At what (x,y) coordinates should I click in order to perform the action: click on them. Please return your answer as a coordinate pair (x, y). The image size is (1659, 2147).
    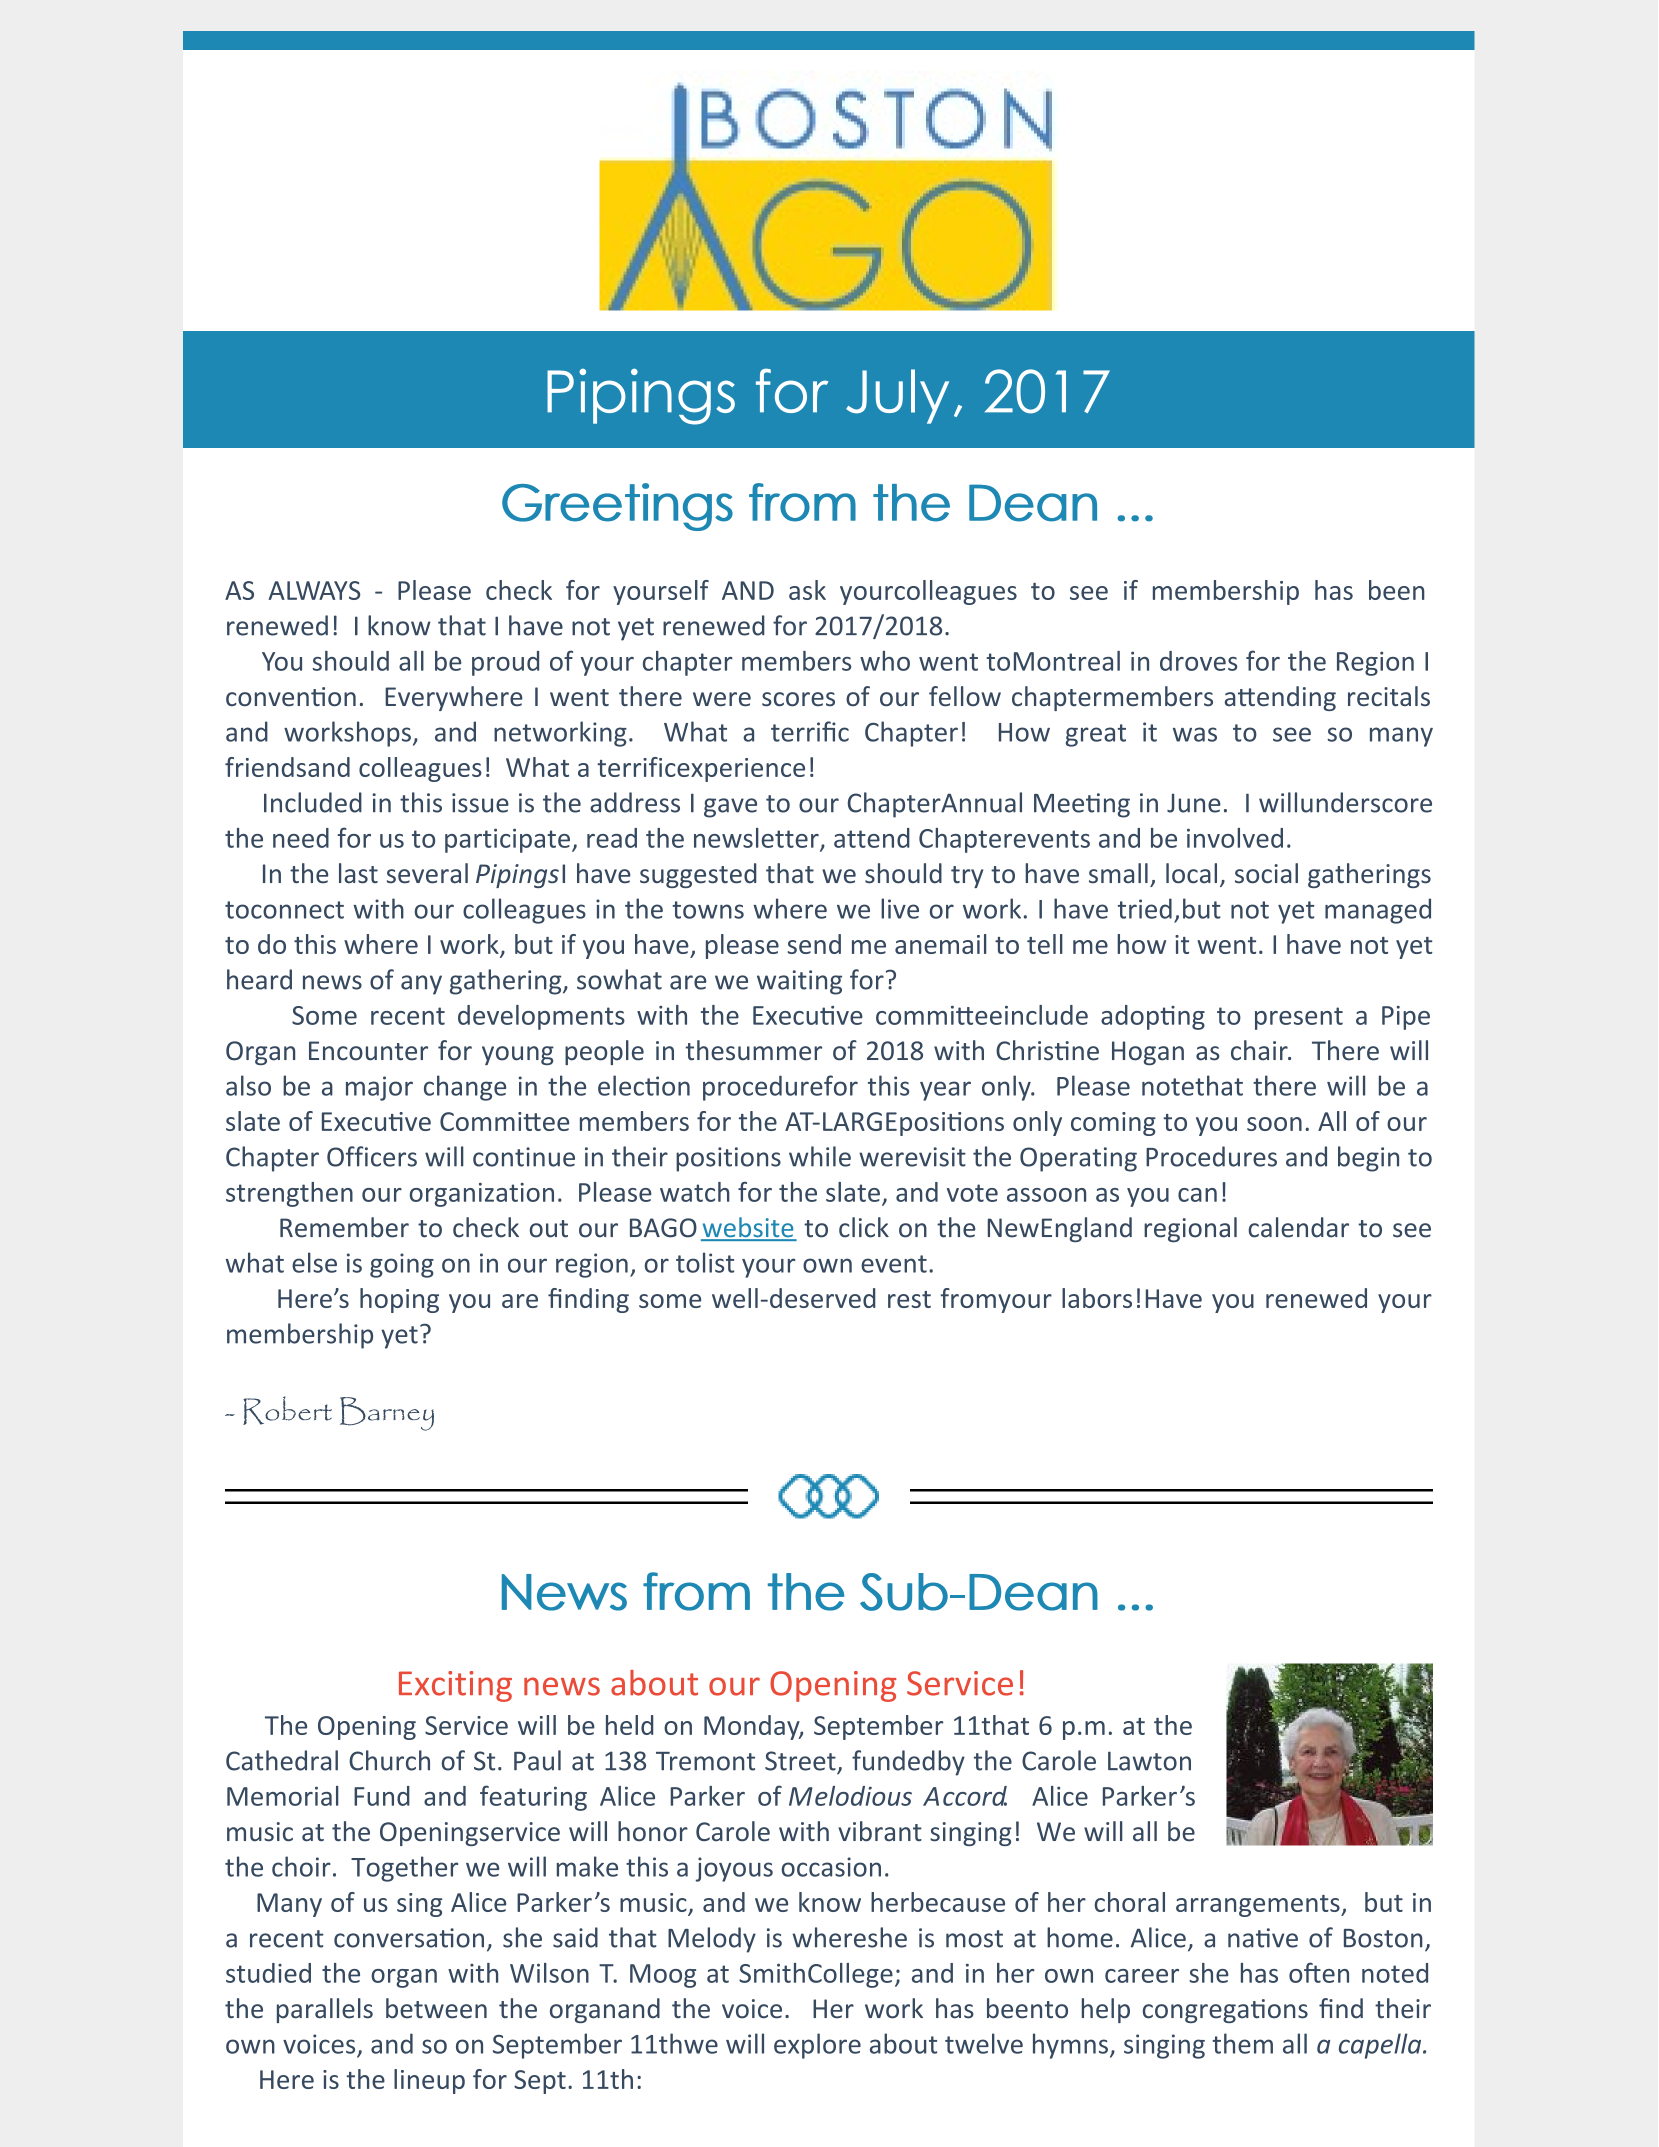
    Looking at the image, I should click on (1242, 2043).
